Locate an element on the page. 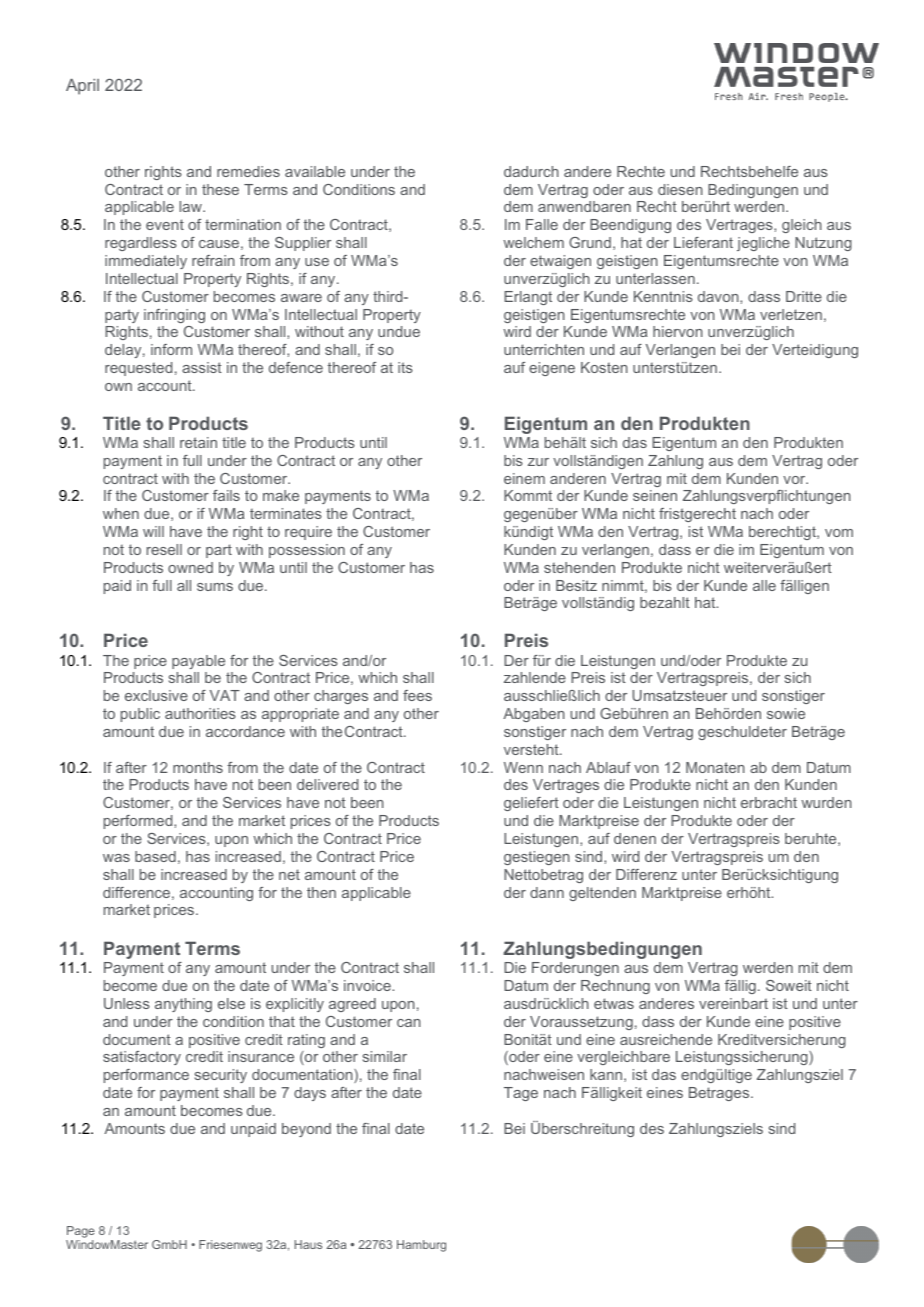 The width and height of the page is (924, 1307). dann is located at coordinates (547, 892).
